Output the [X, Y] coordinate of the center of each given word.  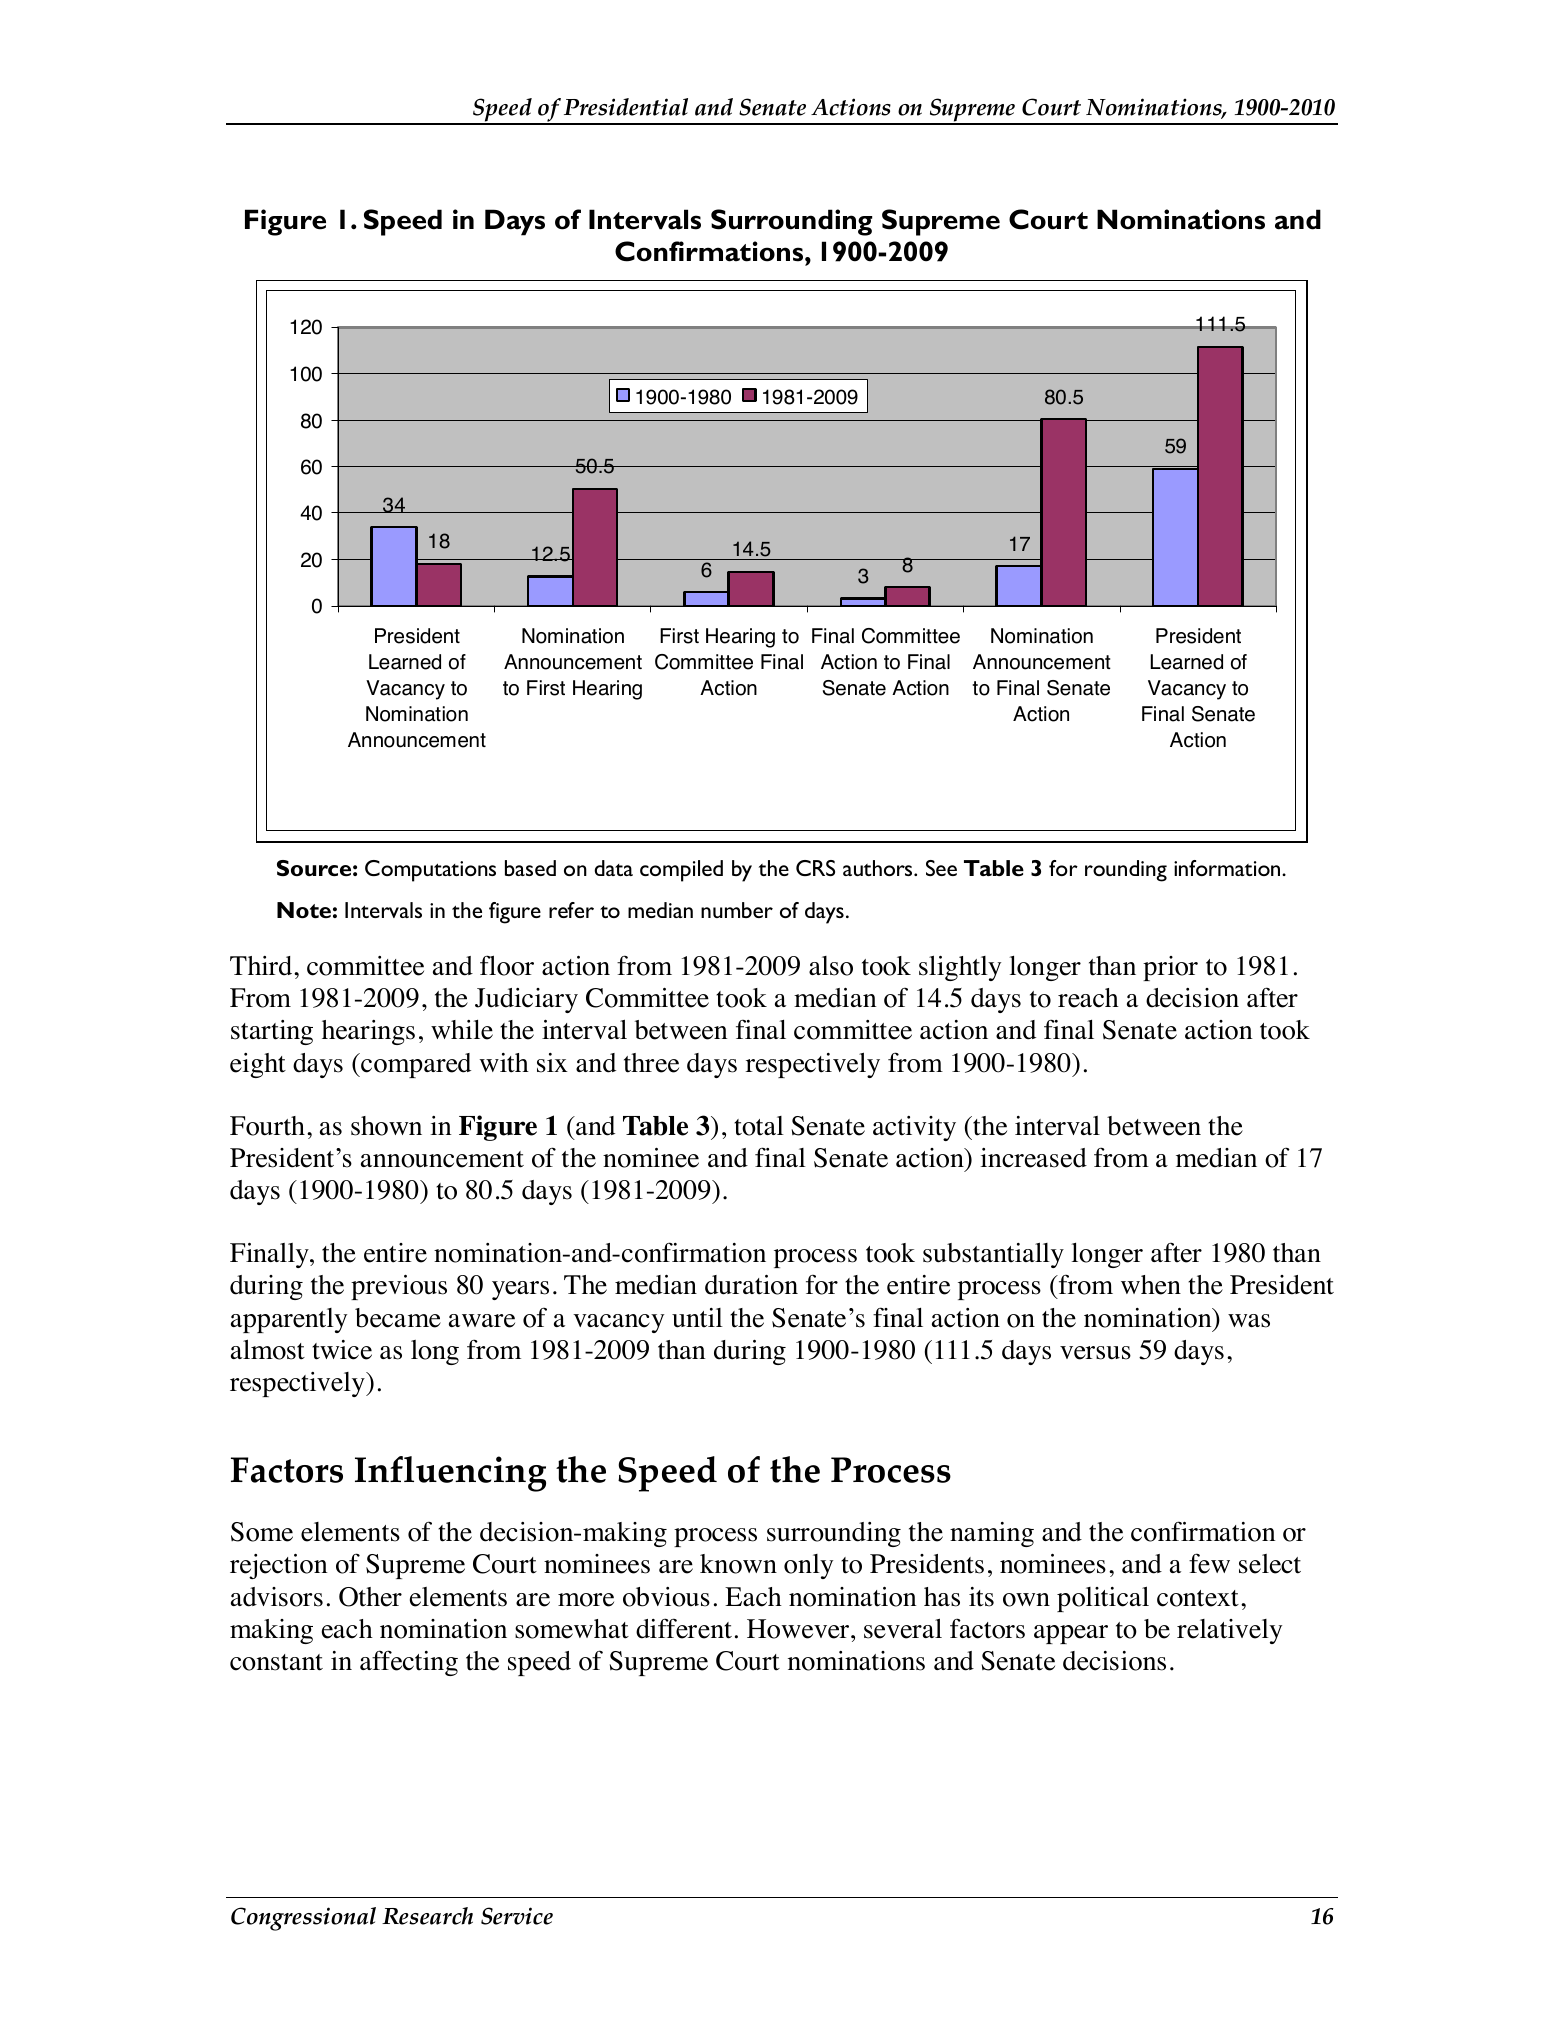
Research [427, 1916]
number [737, 910]
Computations [430, 871]
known [738, 1564]
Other [370, 1597]
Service [517, 1916]
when [1151, 1285]
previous [399, 1287]
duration [751, 1285]
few [1209, 1563]
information [1228, 868]
